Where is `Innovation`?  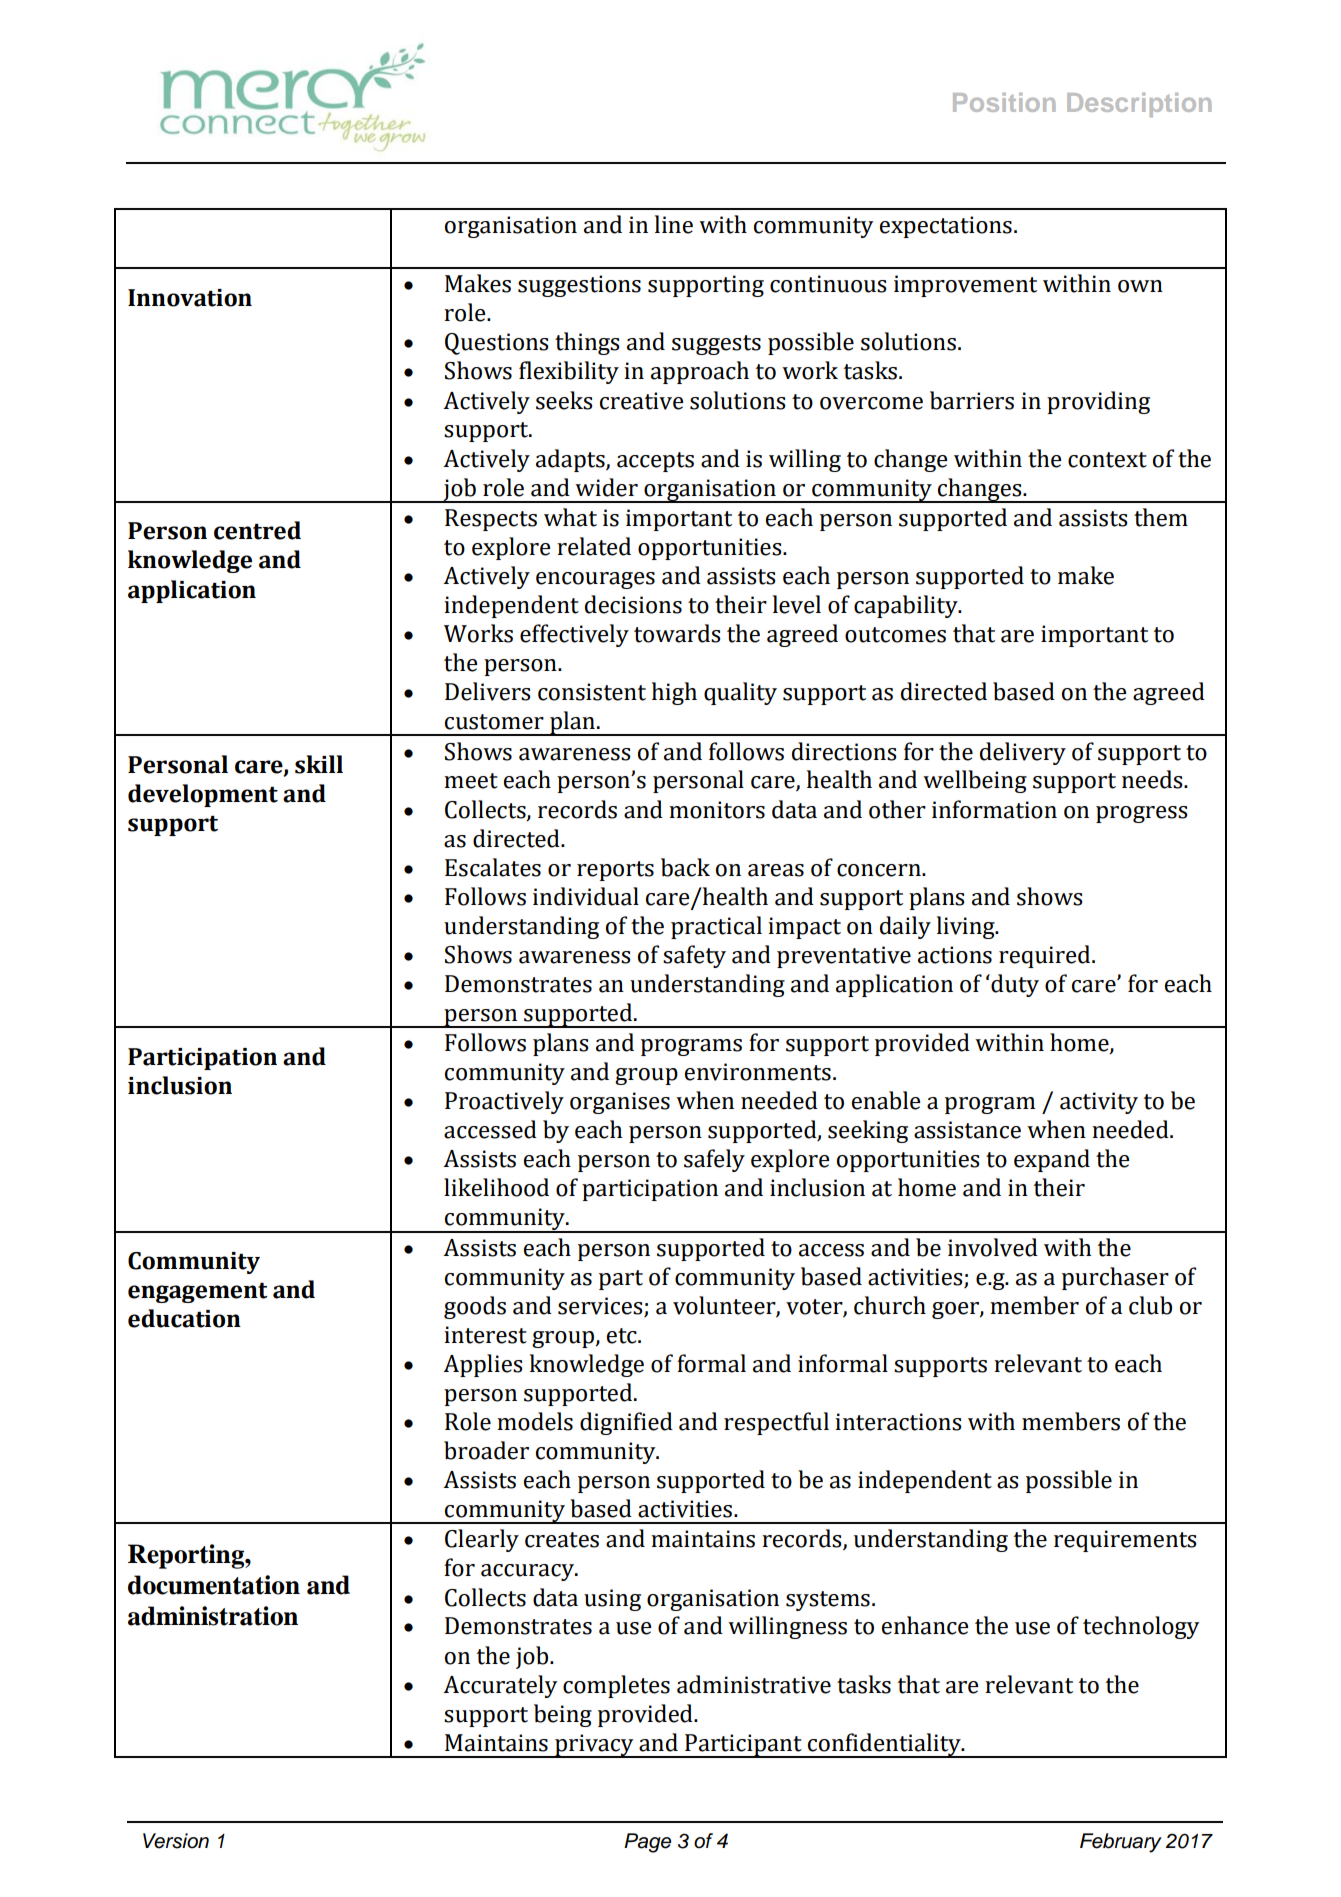 Innovation is located at coordinates (190, 298).
